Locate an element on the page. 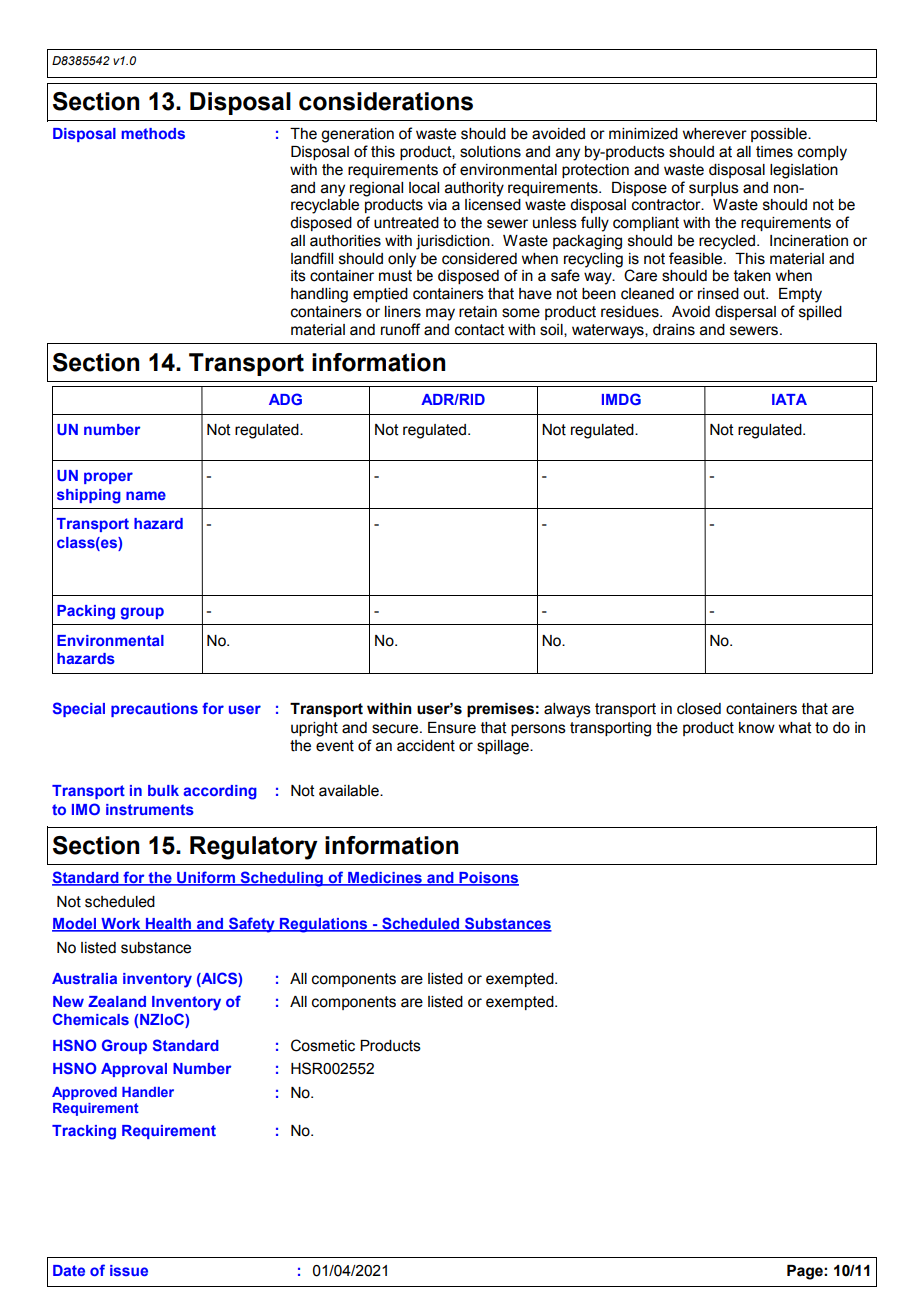 This image has height=1308, width=924. issue is located at coordinates (129, 1270).
